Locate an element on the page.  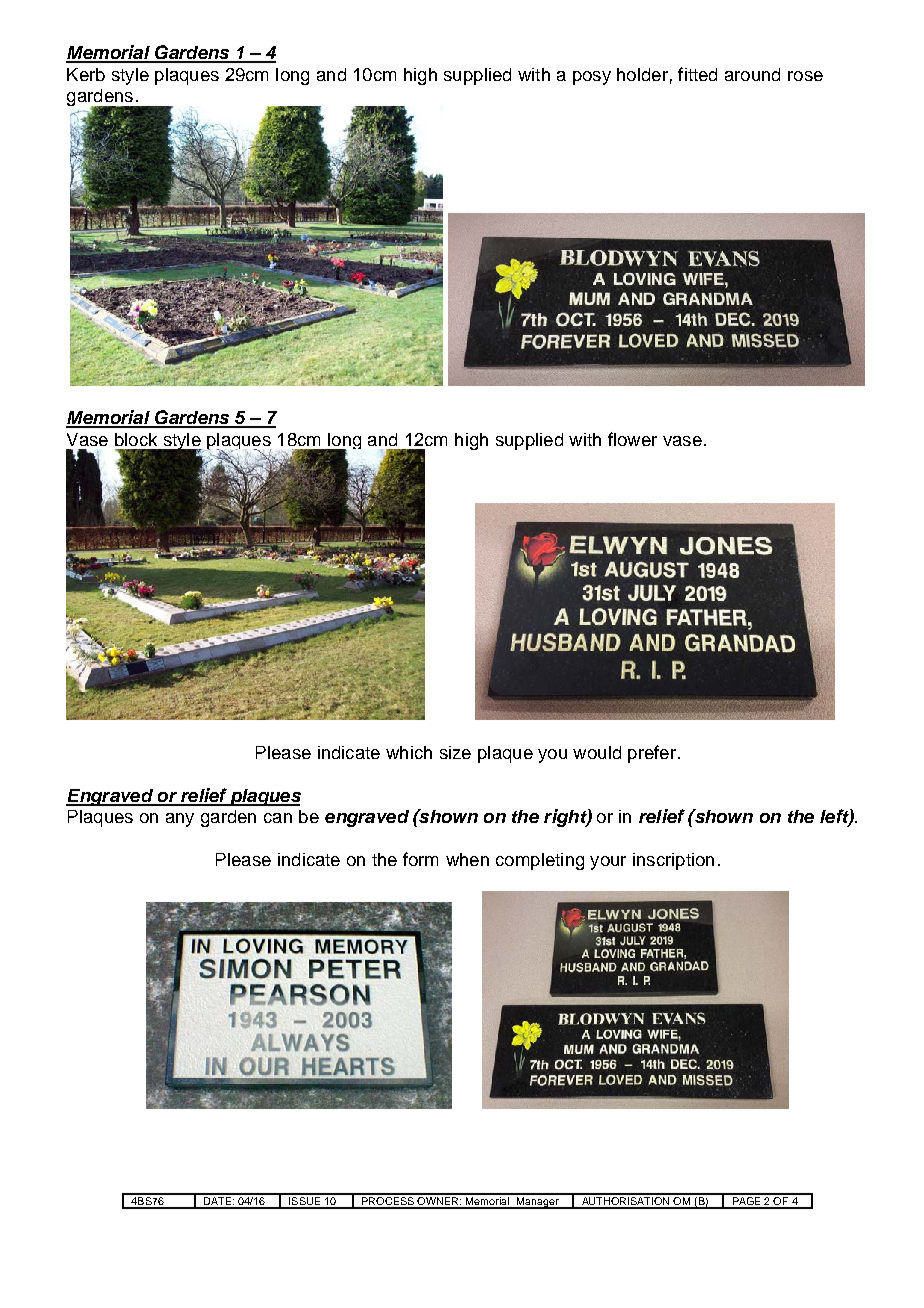
posy is located at coordinates (592, 78).
